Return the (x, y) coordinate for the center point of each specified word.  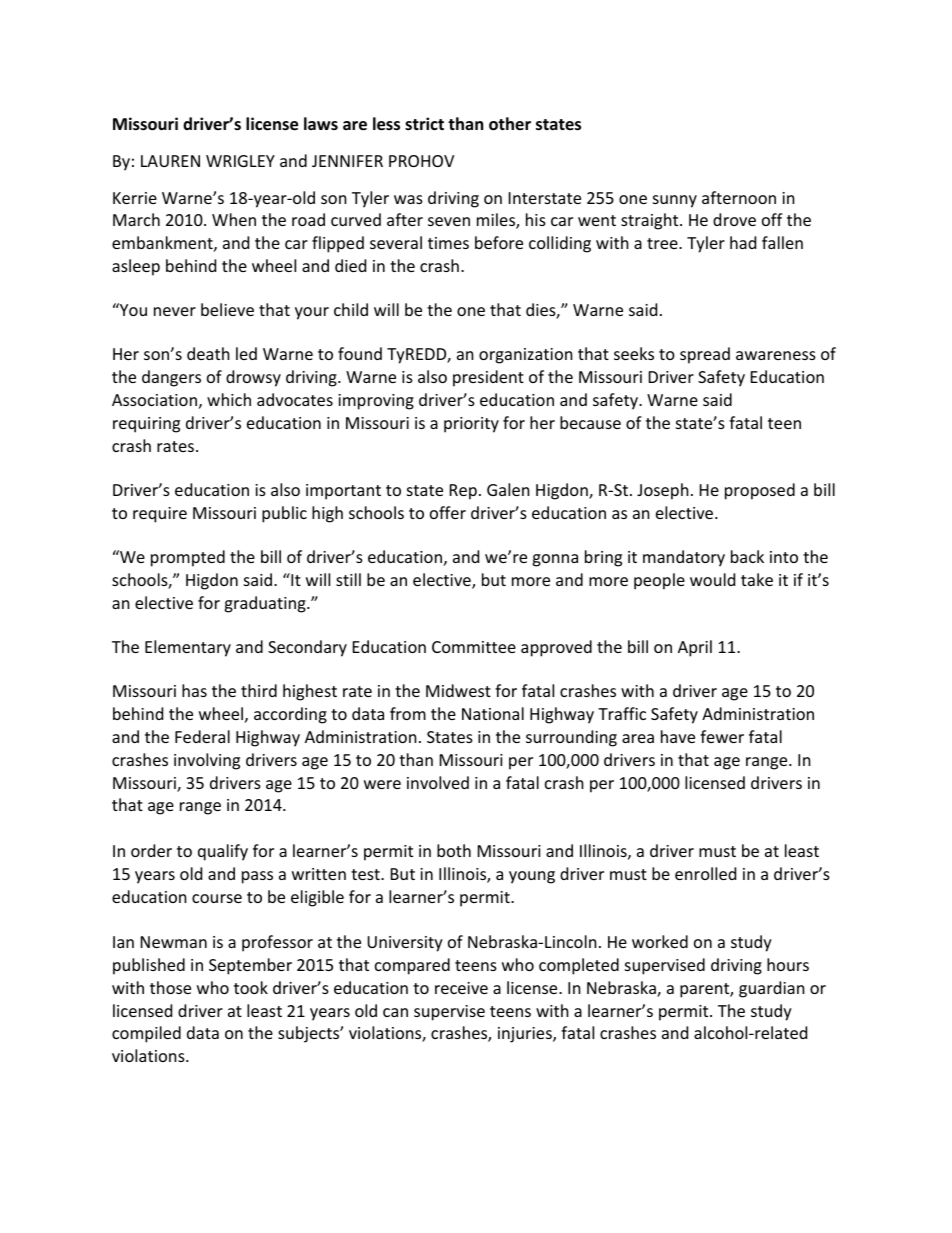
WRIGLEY (240, 161)
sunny (675, 201)
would (712, 579)
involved (438, 782)
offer (448, 512)
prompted (188, 558)
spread (705, 355)
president (488, 378)
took (251, 987)
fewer (722, 736)
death (208, 353)
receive (461, 988)
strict (424, 123)
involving (207, 761)
